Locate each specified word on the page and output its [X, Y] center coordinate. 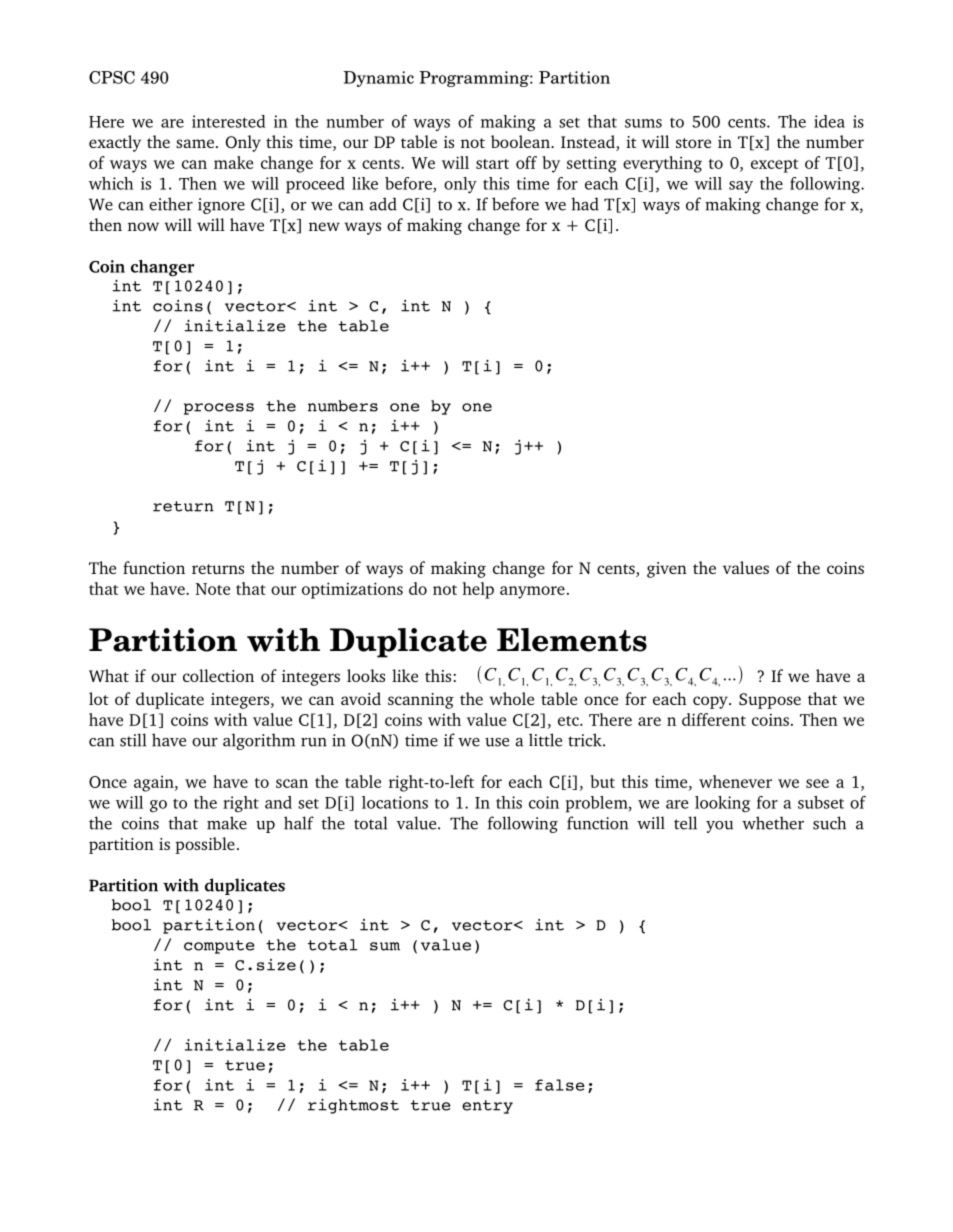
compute [219, 947]
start [492, 164]
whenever [735, 781]
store [693, 143]
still [133, 740]
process [219, 409]
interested [228, 121]
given [667, 570]
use [497, 742]
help [478, 590]
